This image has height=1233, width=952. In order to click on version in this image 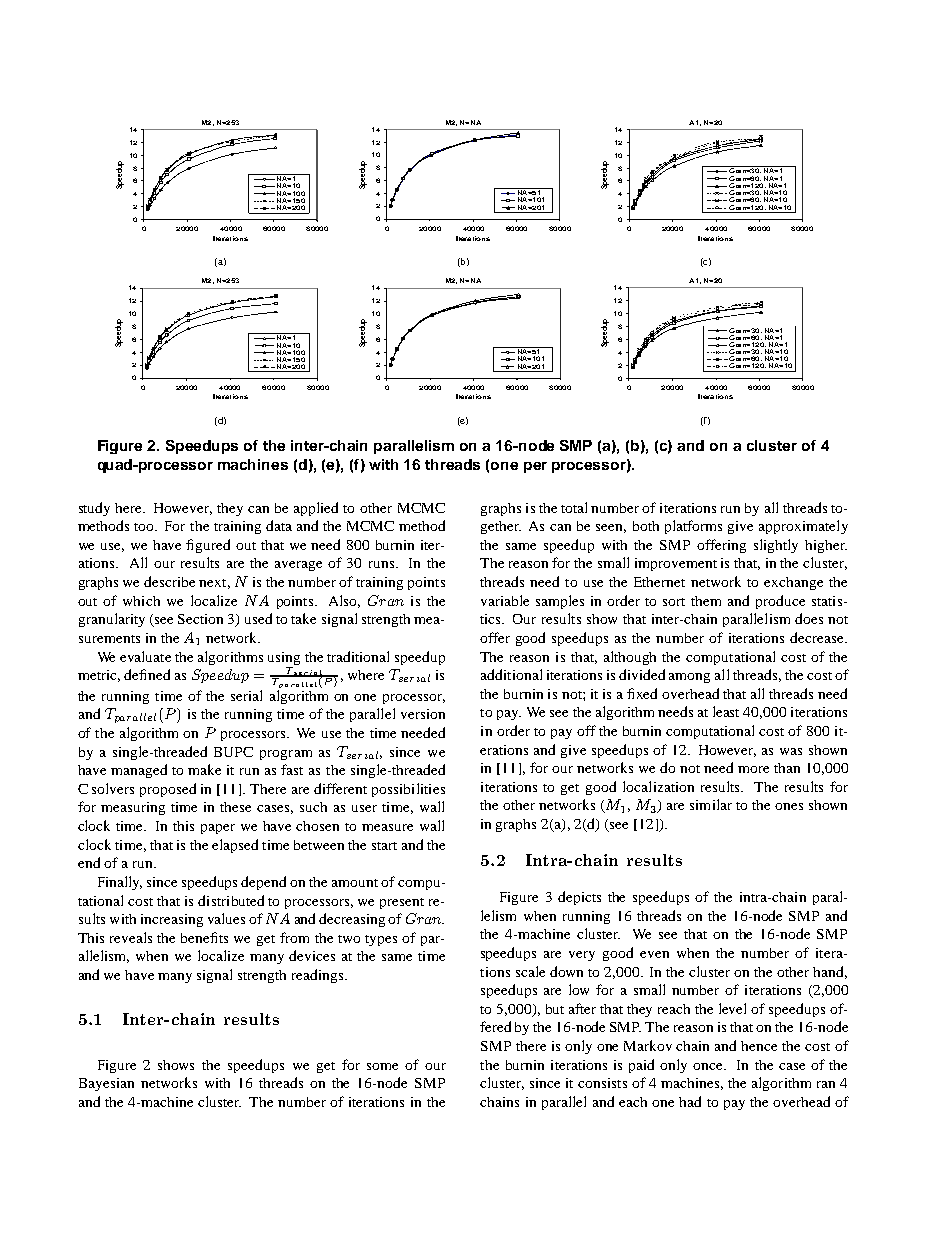, I will do `click(423, 714)`.
